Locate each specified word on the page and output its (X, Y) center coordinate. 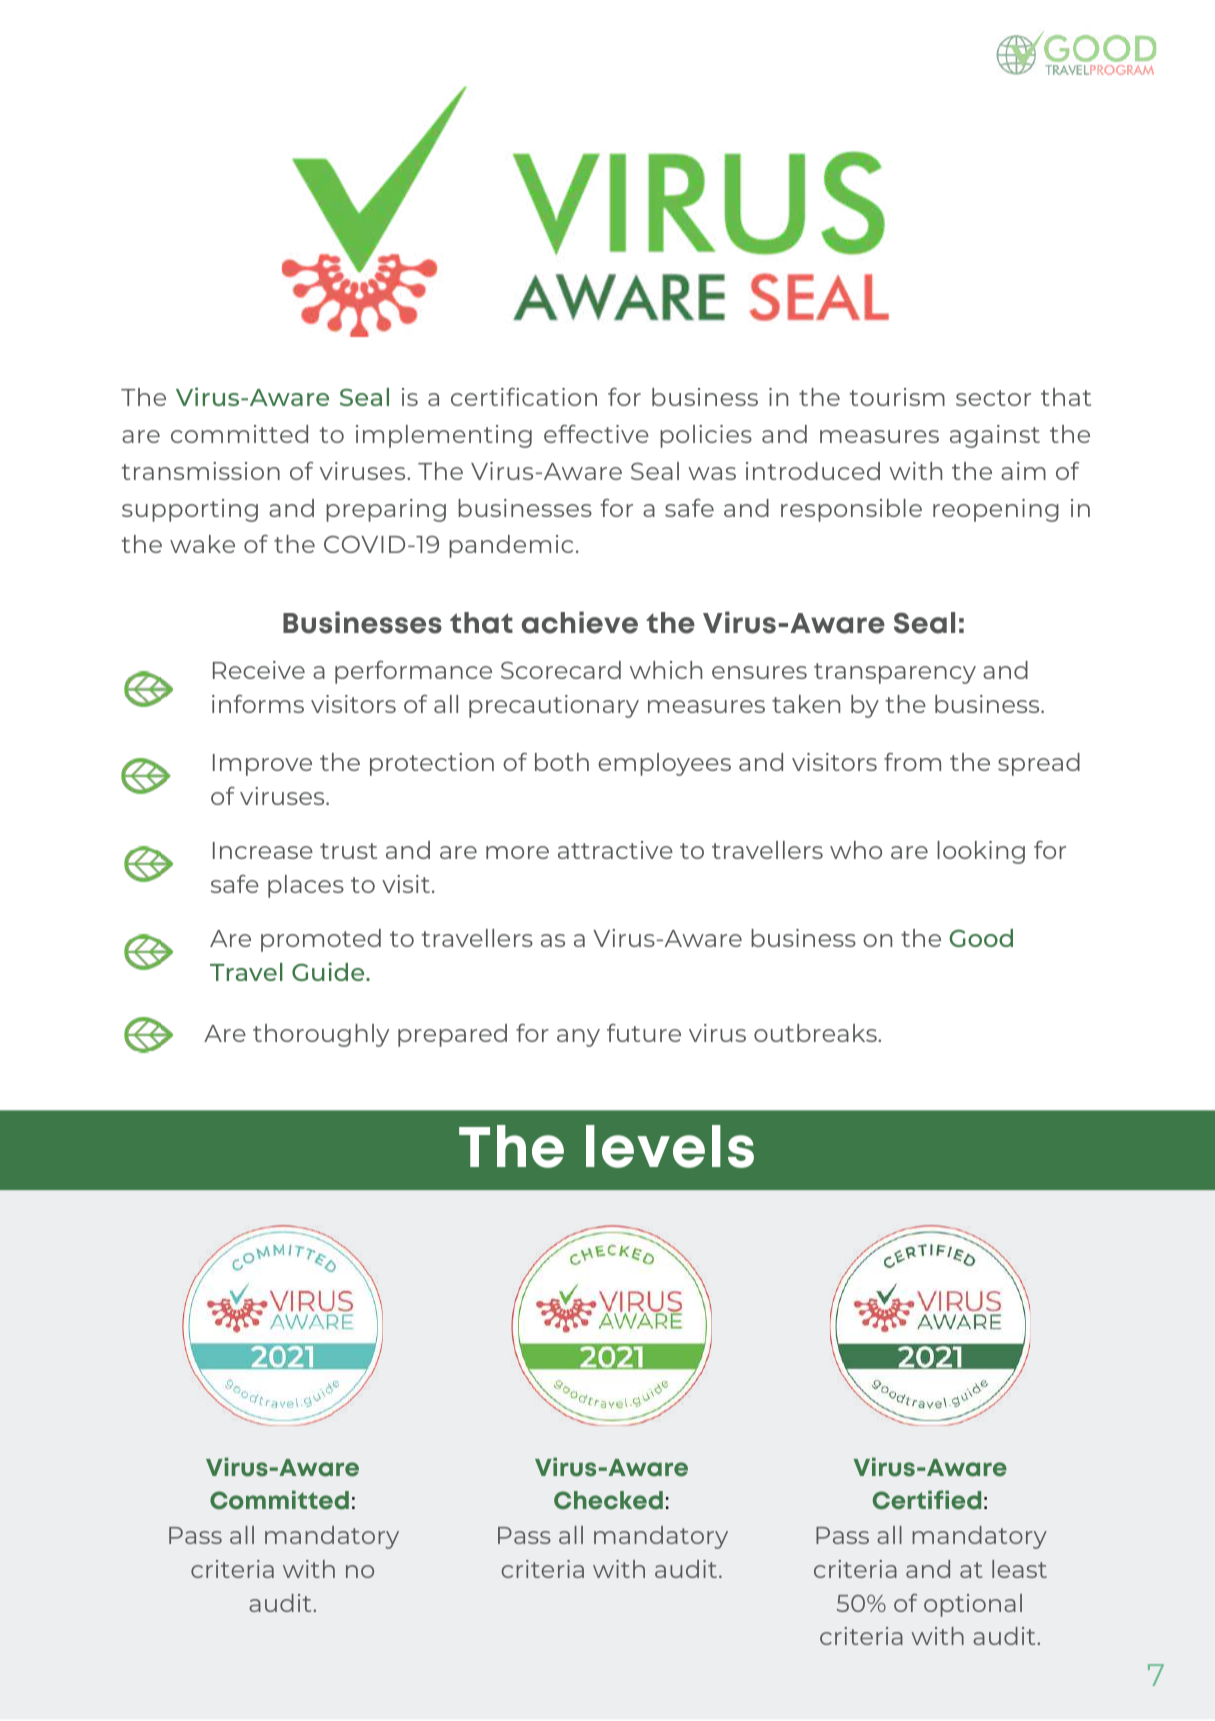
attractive (615, 850)
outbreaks (816, 1033)
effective (596, 434)
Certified (927, 1500)
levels (670, 1146)
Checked (608, 1500)
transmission (200, 471)
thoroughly (321, 1035)
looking (981, 852)
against (995, 436)
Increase (263, 850)
